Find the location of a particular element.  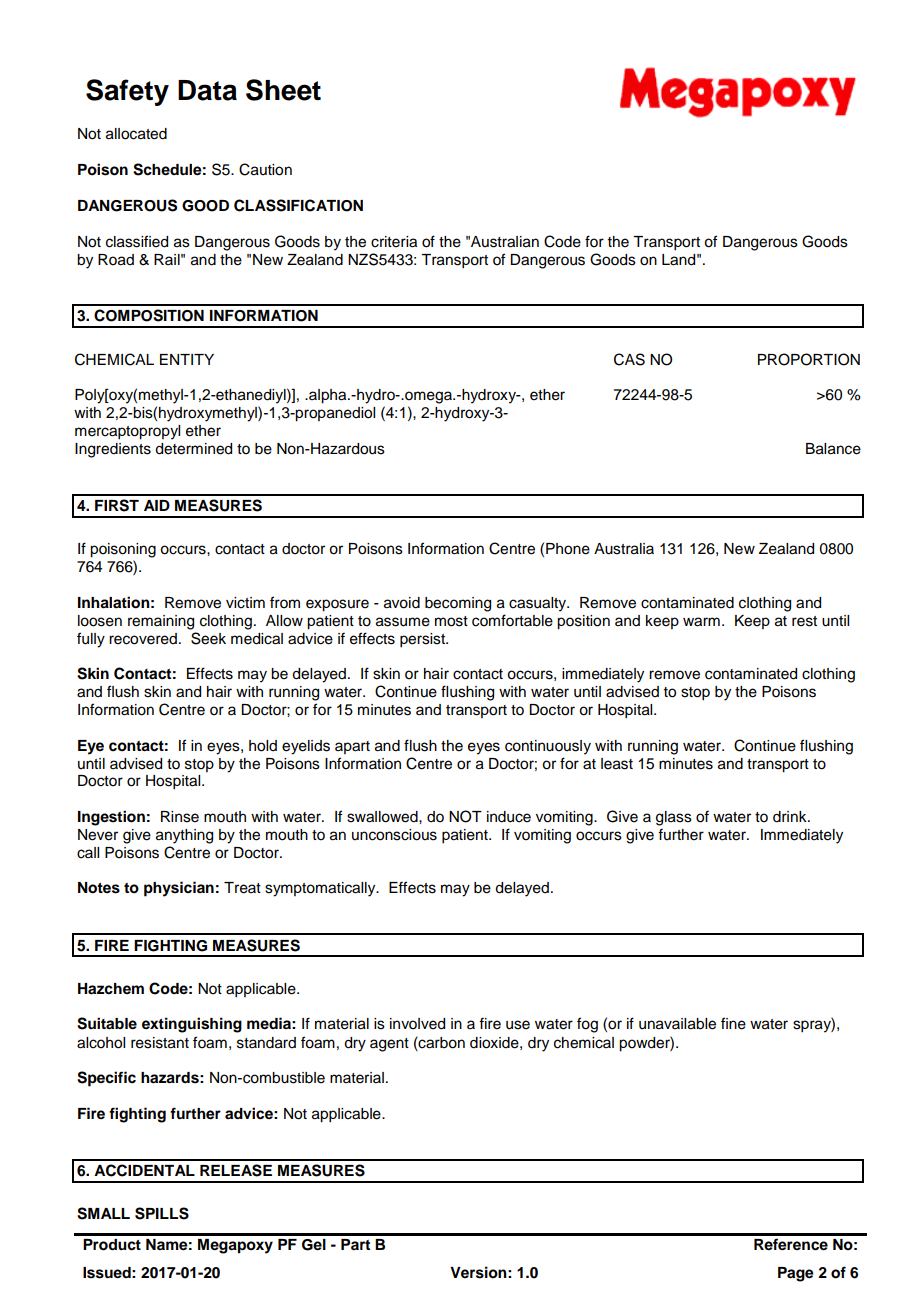

persist is located at coordinates (423, 640).
